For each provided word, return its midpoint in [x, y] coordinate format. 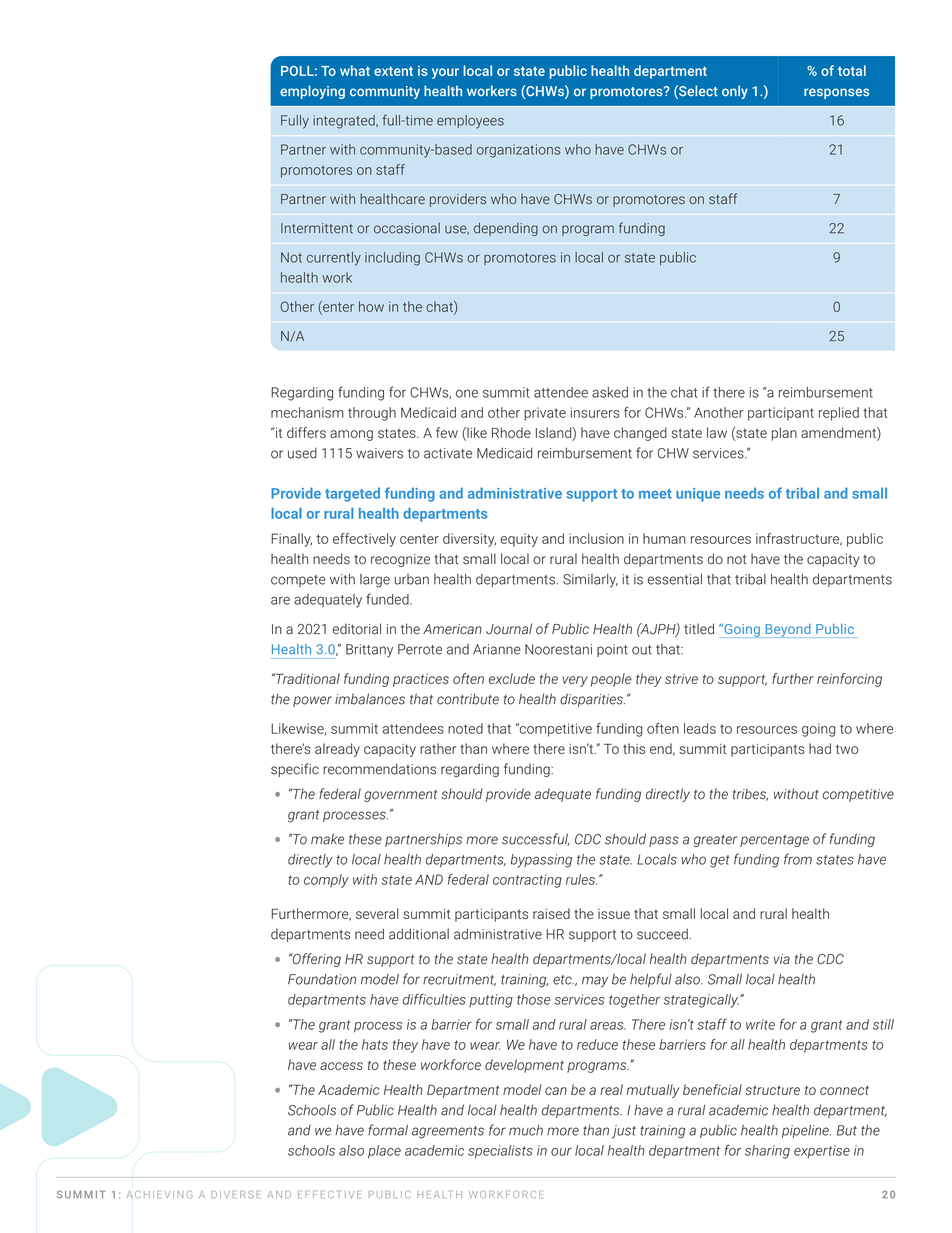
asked [610, 392]
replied [839, 414]
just [624, 1132]
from [798, 859]
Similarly [590, 581]
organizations [519, 151]
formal [388, 1130]
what [355, 70]
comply [326, 881]
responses [836, 93]
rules [581, 879]
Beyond [788, 630]
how [371, 306]
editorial [357, 629]
